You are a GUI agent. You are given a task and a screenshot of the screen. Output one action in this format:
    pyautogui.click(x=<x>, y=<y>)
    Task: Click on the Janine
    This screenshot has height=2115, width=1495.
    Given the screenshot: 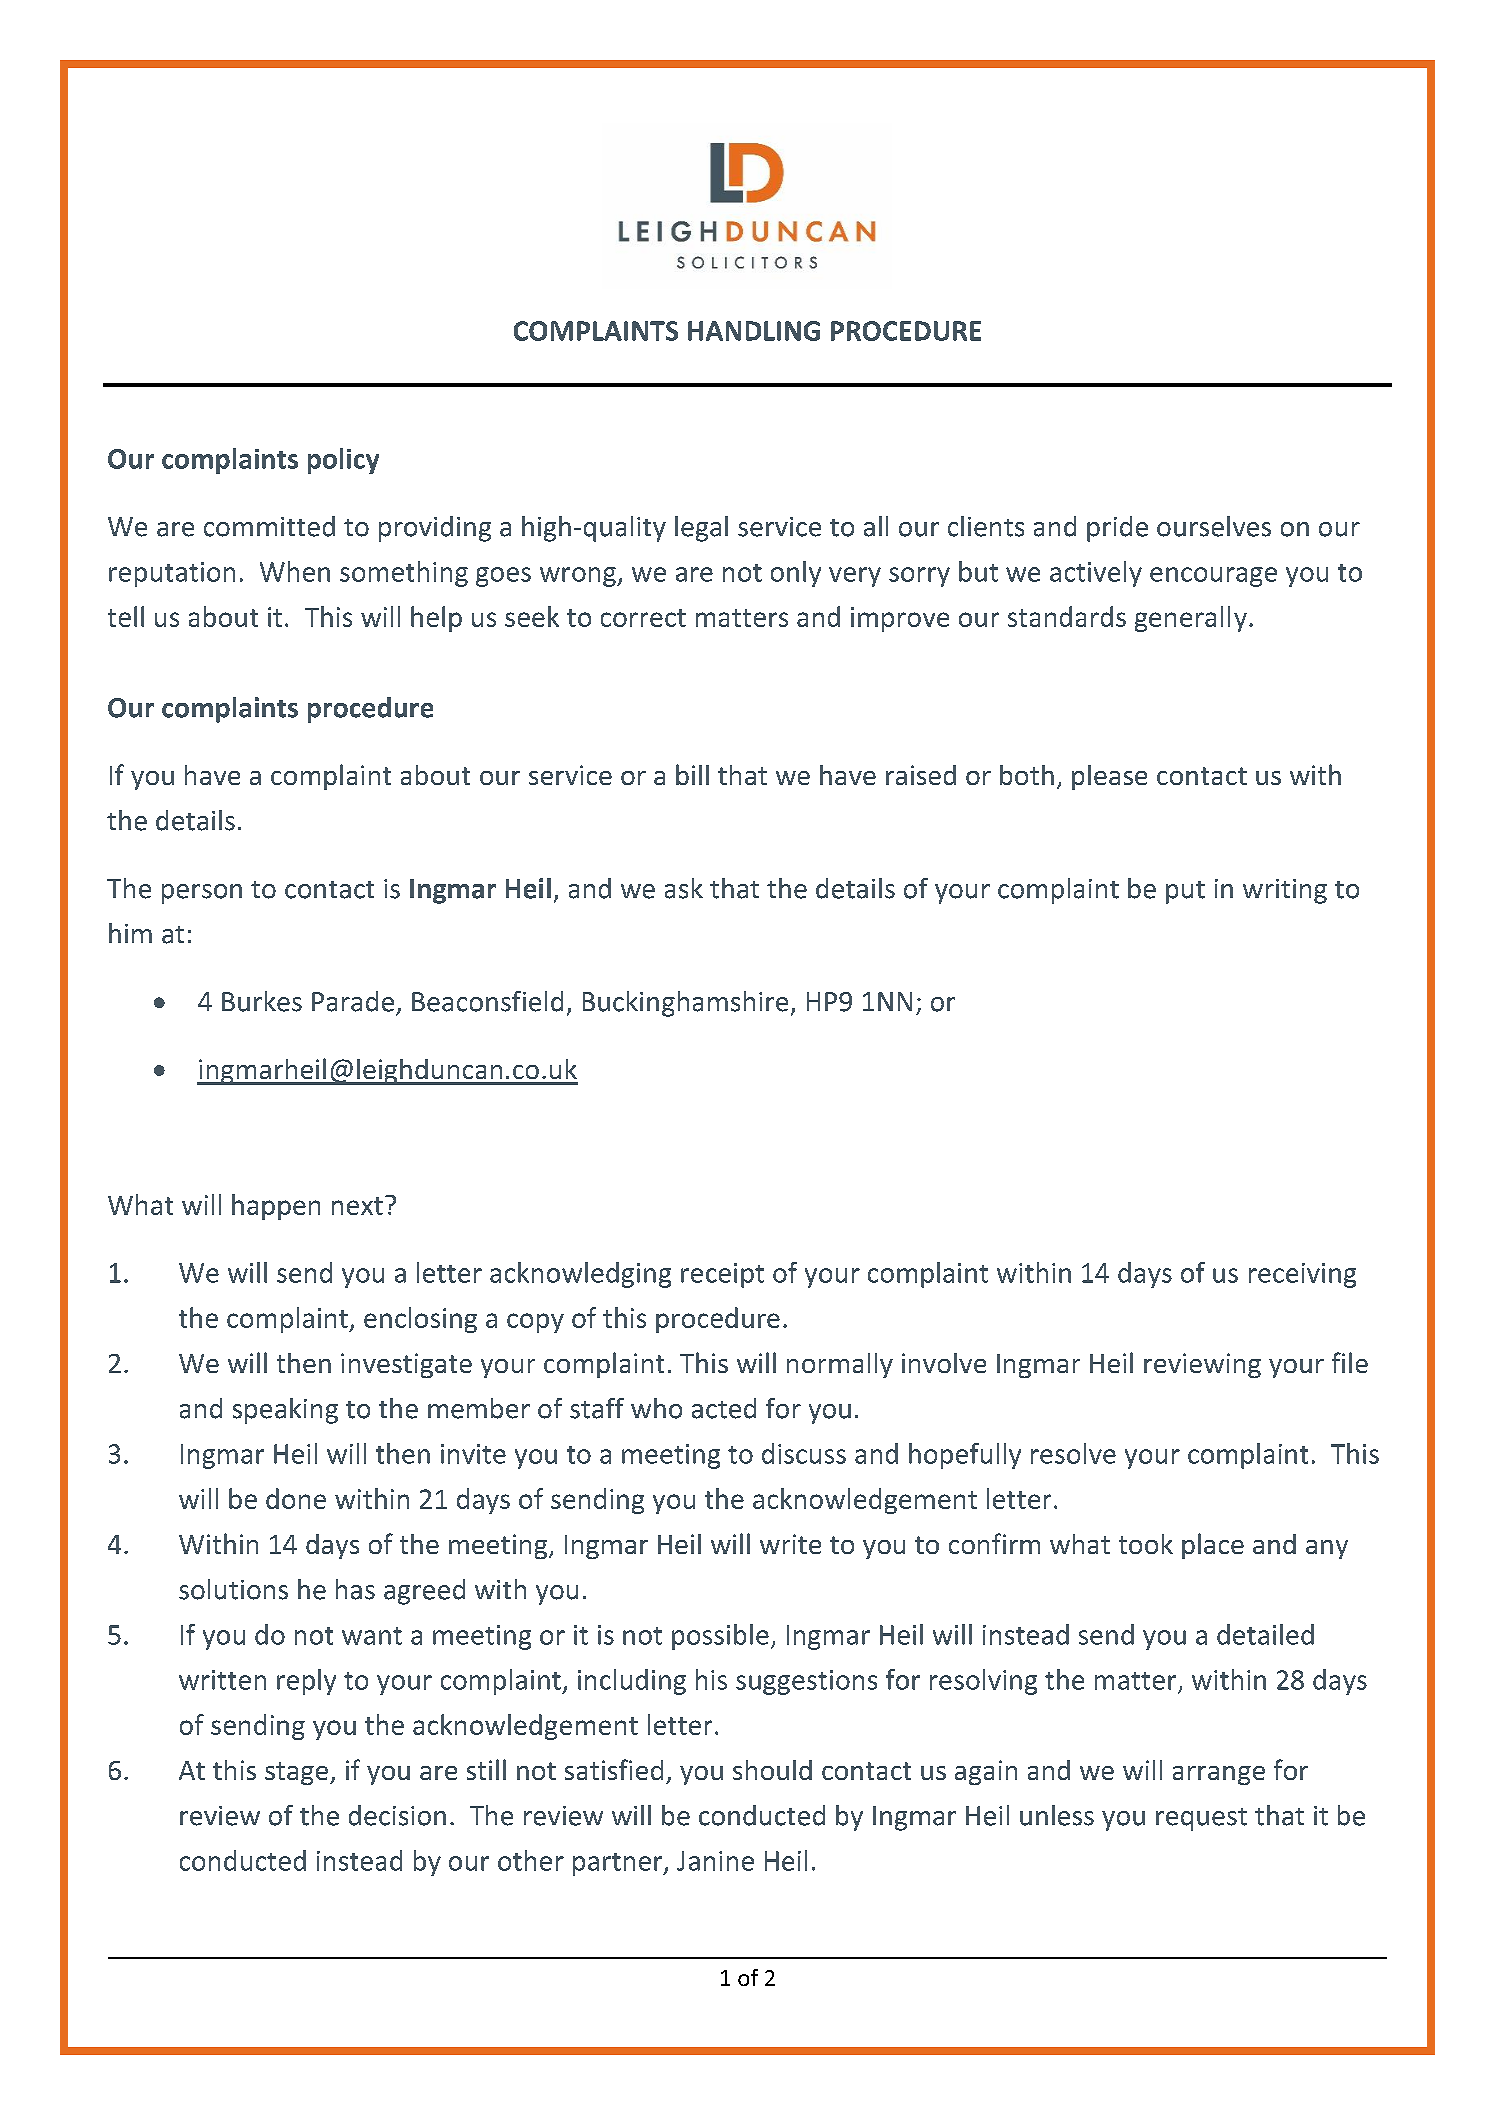 What is the action you would take?
    pyautogui.click(x=715, y=1861)
